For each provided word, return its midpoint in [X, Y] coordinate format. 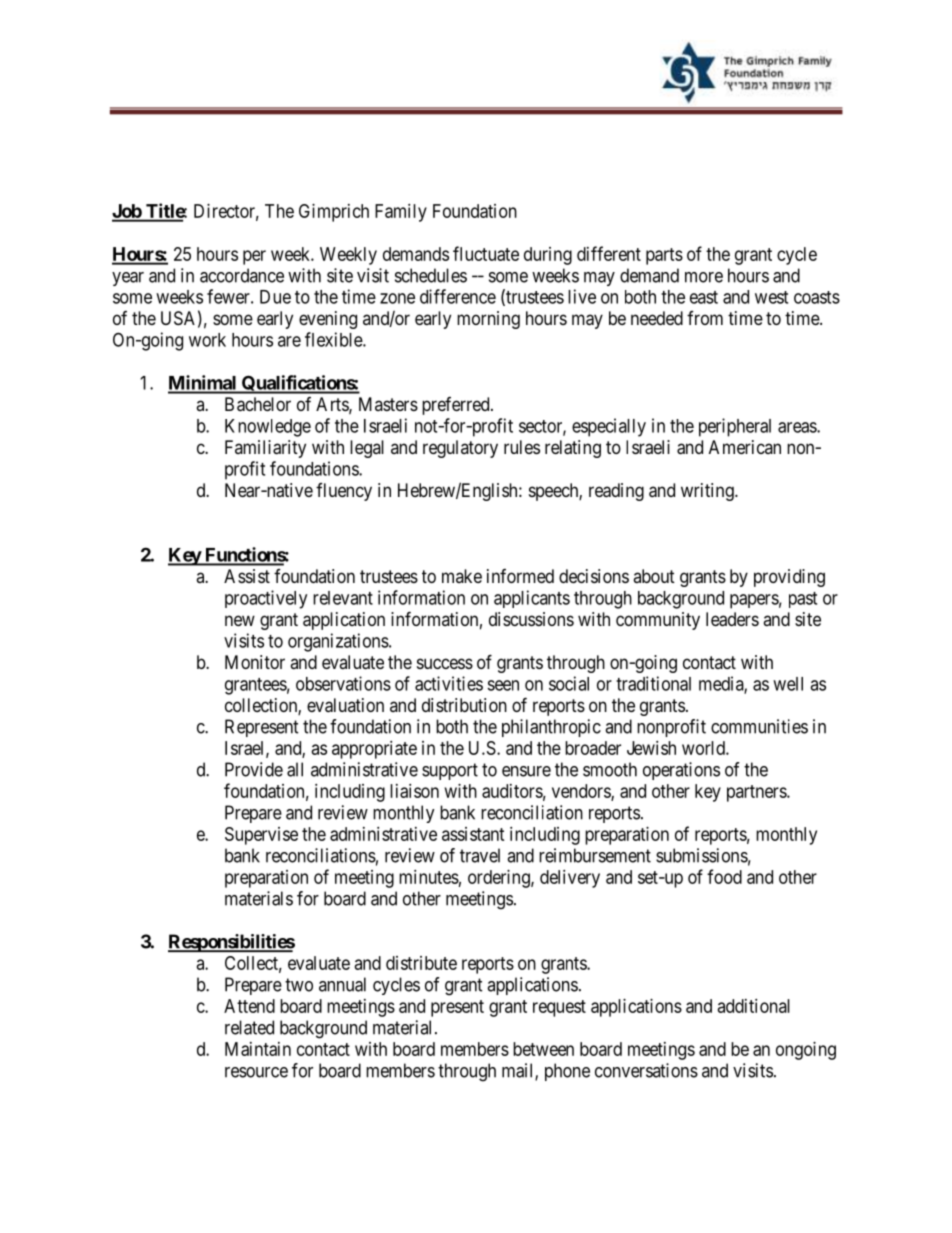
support [450, 771]
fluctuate [486, 253]
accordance [242, 275]
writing [708, 492]
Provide [254, 769]
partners [757, 793]
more [704, 277]
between [543, 1049]
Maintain [258, 1049]
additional [754, 1006]
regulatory [460, 449]
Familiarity [265, 449]
